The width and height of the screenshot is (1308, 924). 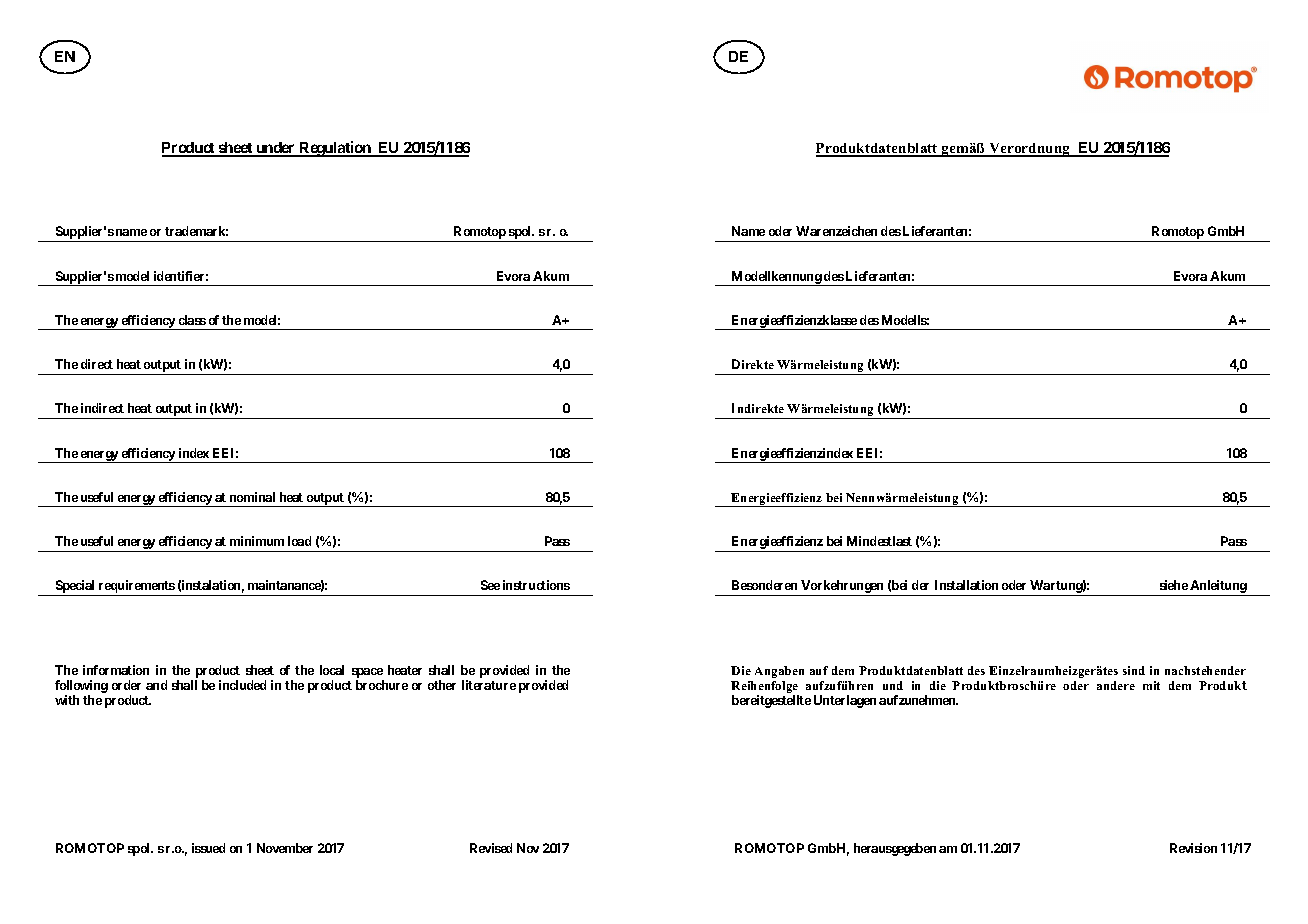 What do you see at coordinates (536, 585) in the screenshot?
I see `instructions` at bounding box center [536, 585].
